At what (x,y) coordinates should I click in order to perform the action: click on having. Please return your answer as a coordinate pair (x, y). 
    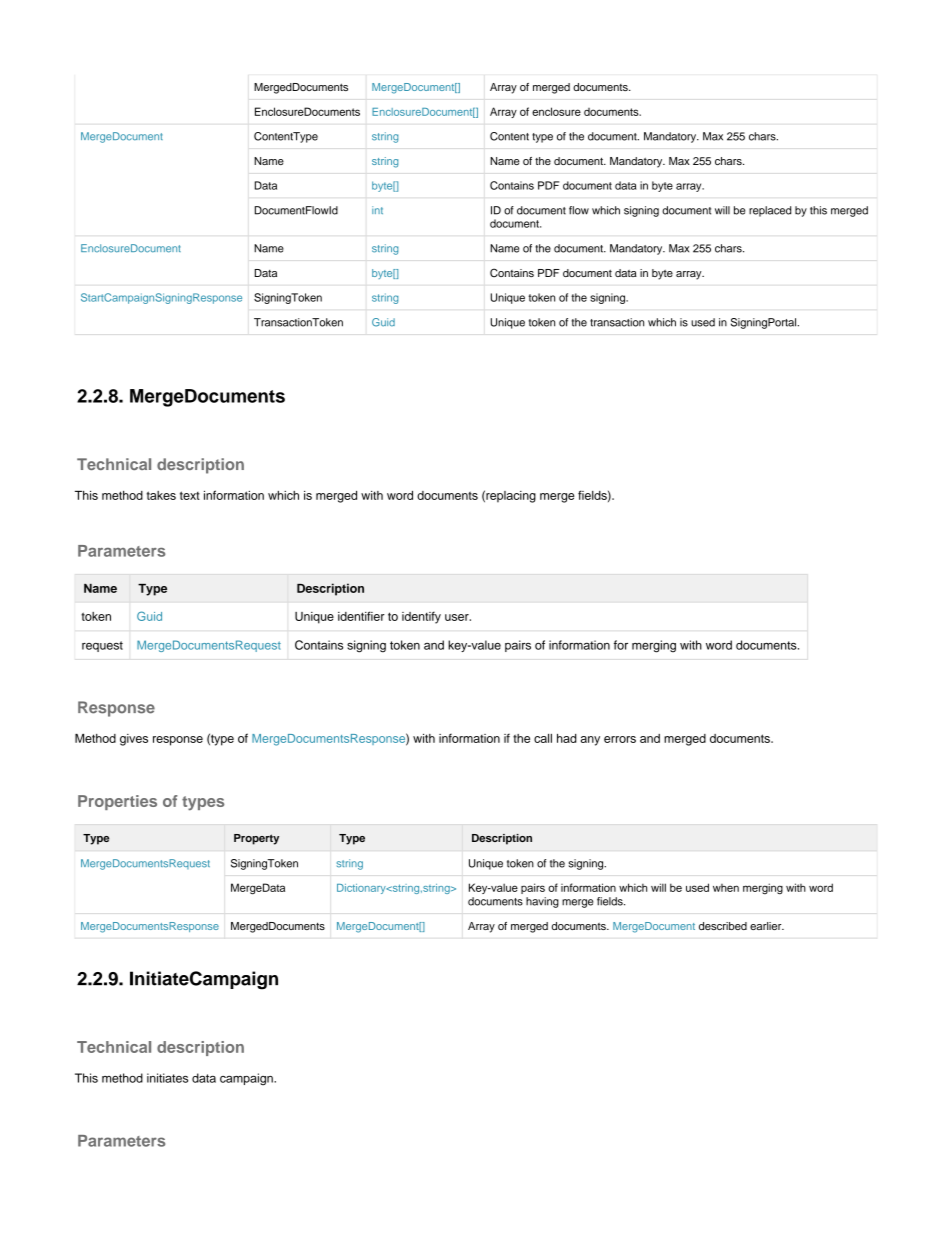
    Looking at the image, I should click on (542, 902).
